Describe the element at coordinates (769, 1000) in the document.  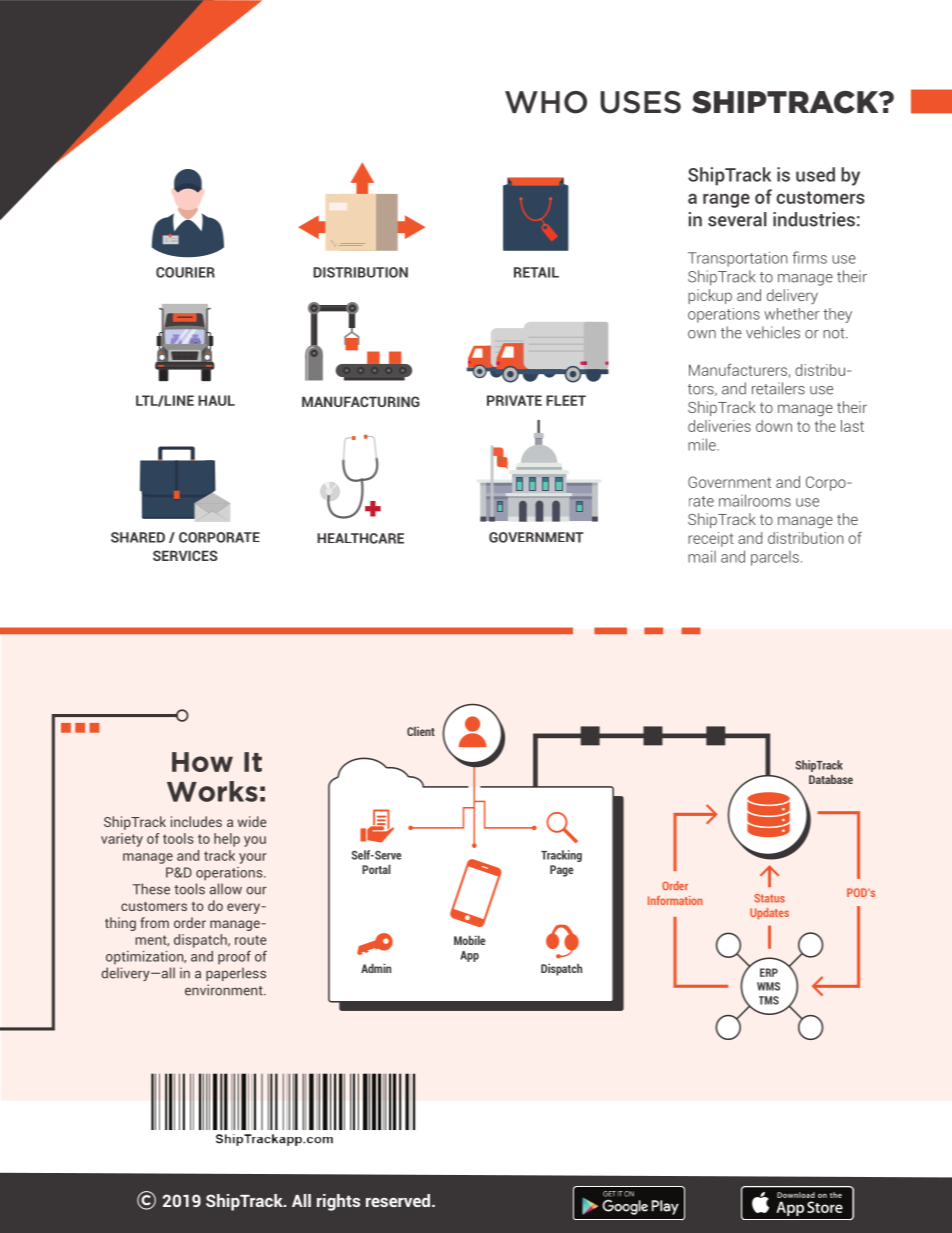
I see `TMS` at that location.
